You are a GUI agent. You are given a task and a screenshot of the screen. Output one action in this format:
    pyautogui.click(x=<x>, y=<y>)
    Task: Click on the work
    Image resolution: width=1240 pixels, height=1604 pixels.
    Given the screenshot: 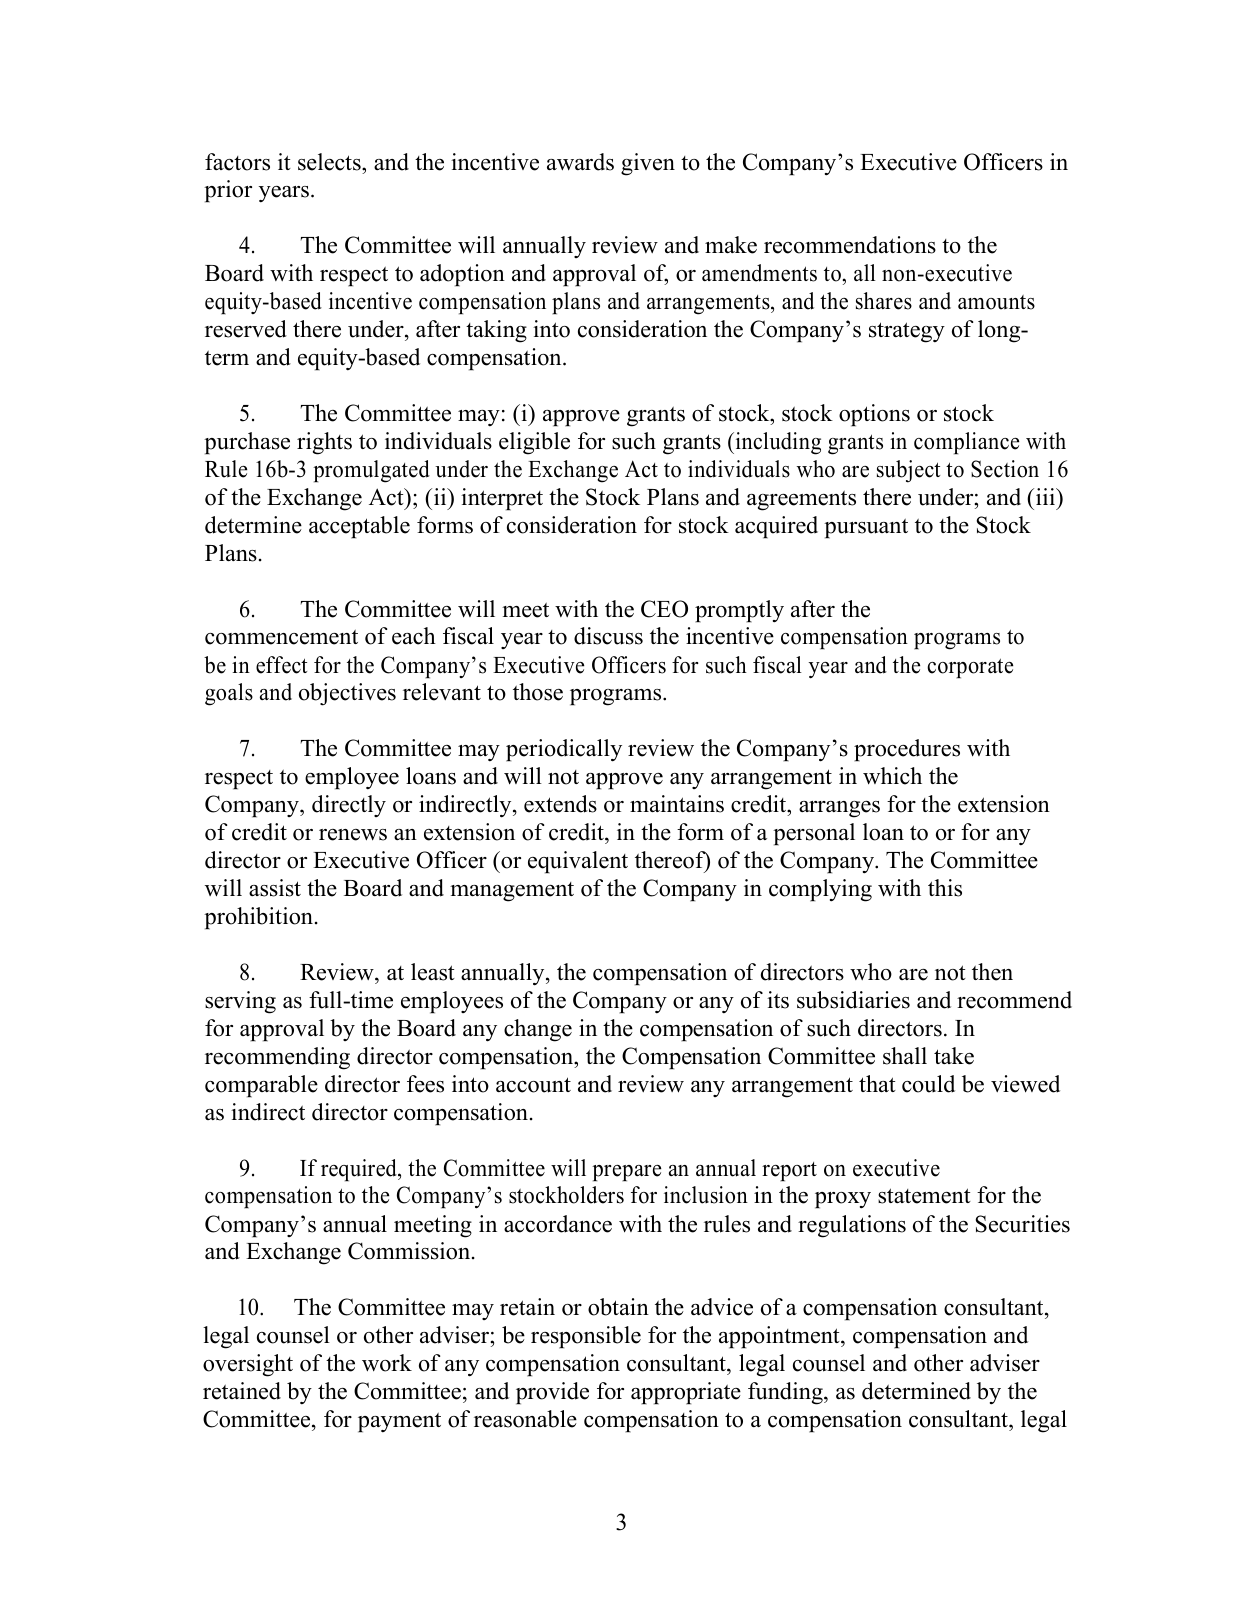 What is the action you would take?
    pyautogui.click(x=387, y=1363)
